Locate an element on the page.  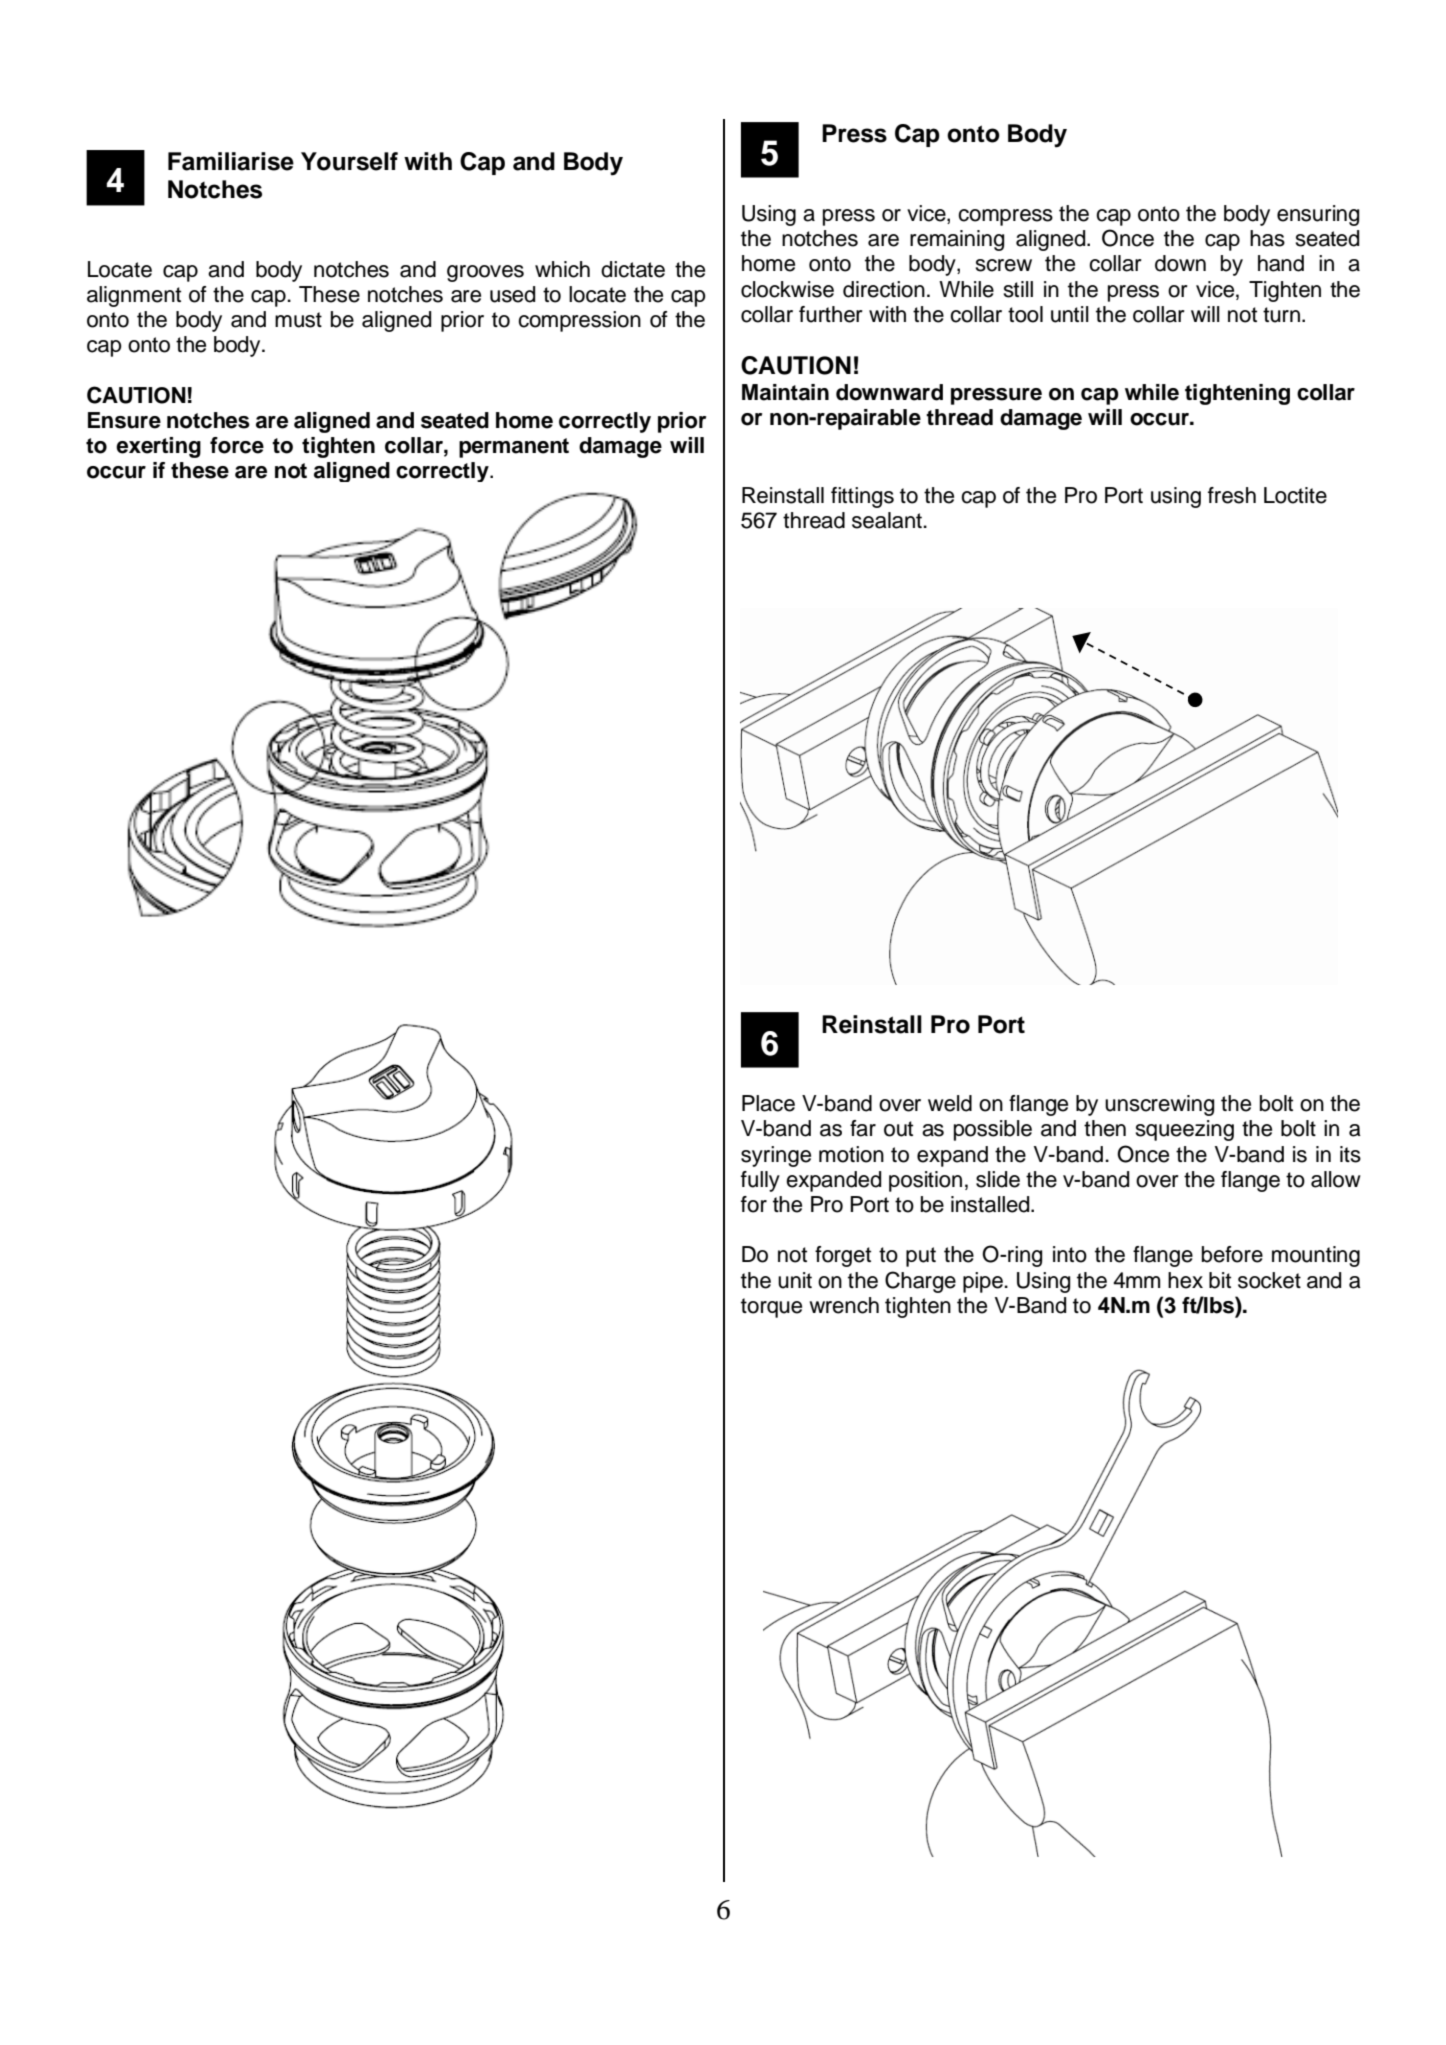
fully is located at coordinates (760, 1181).
